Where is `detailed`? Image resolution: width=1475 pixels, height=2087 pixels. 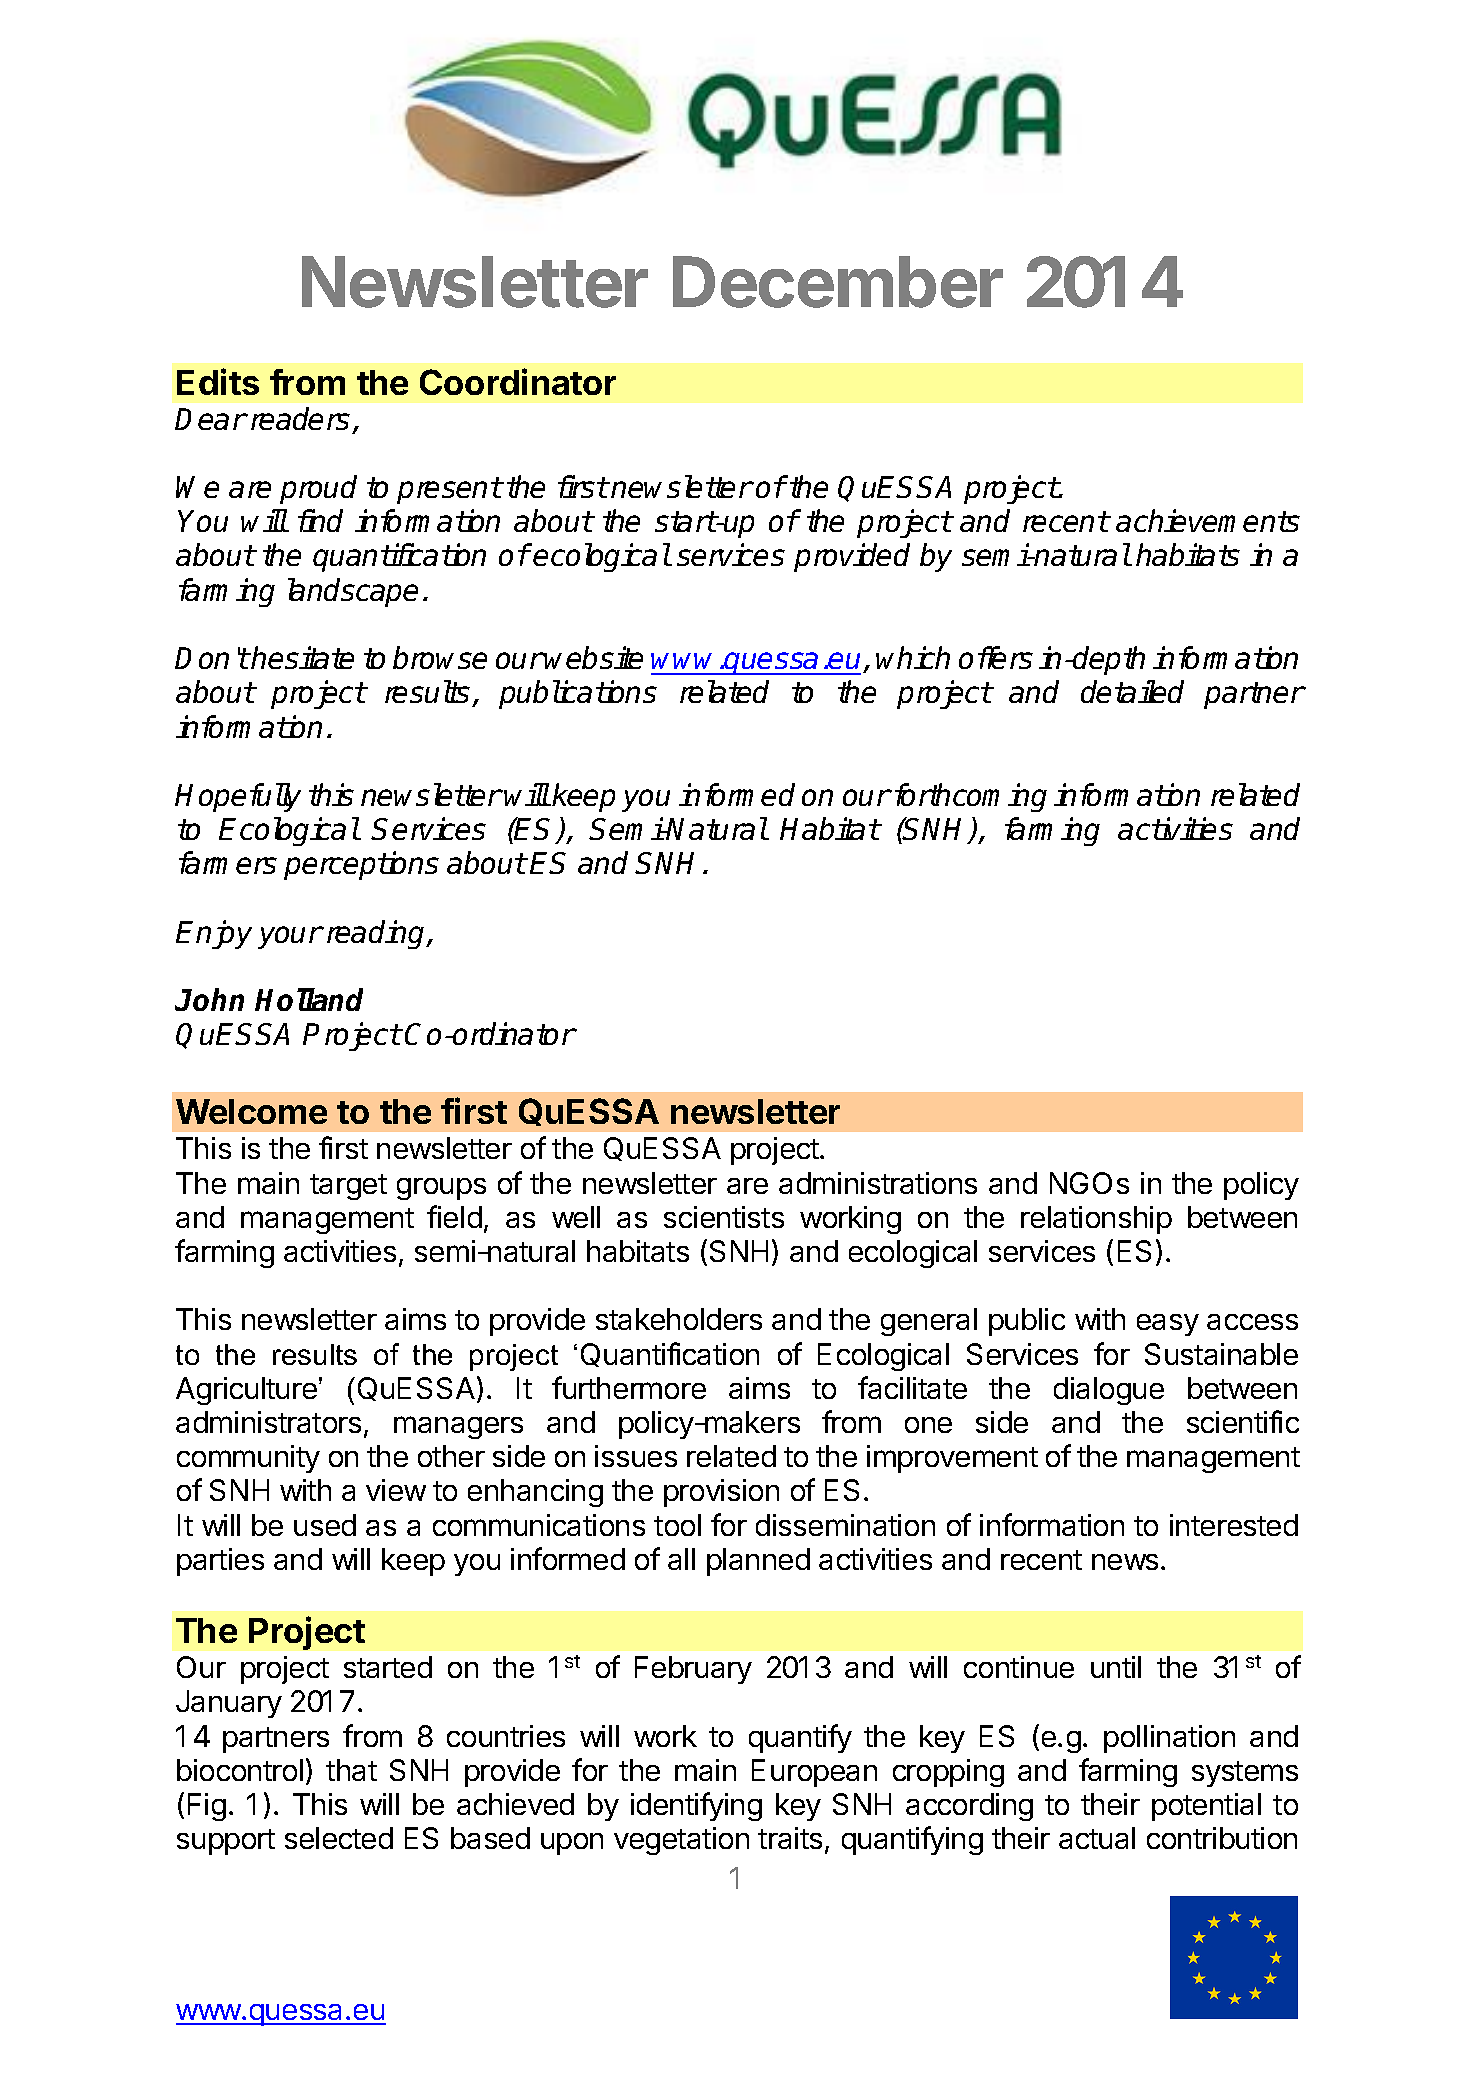
detailed is located at coordinates (1132, 691).
